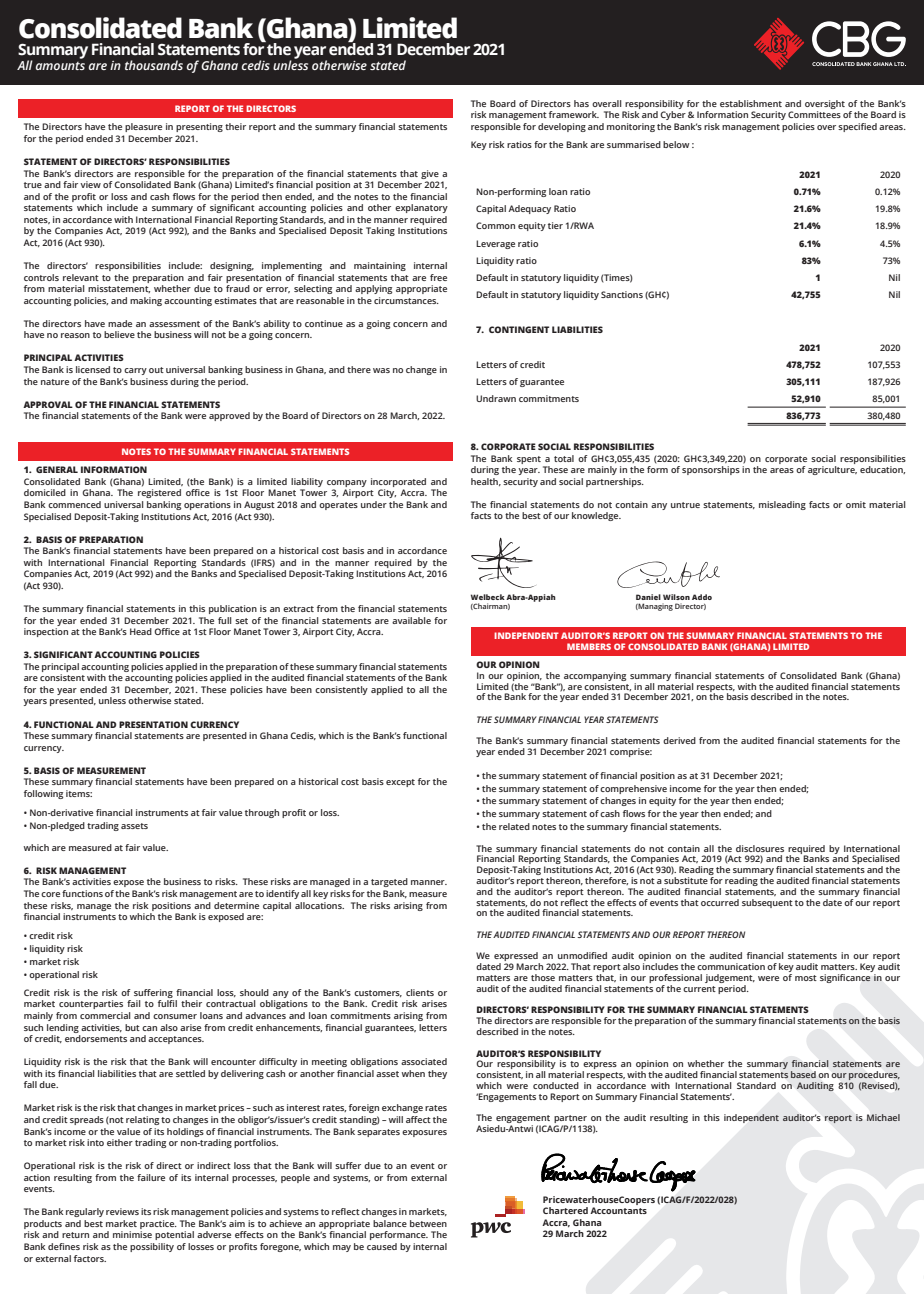 This screenshot has width=924, height=1294. Describe the element at coordinates (751, 103) in the screenshot. I see `establishment` at that location.
